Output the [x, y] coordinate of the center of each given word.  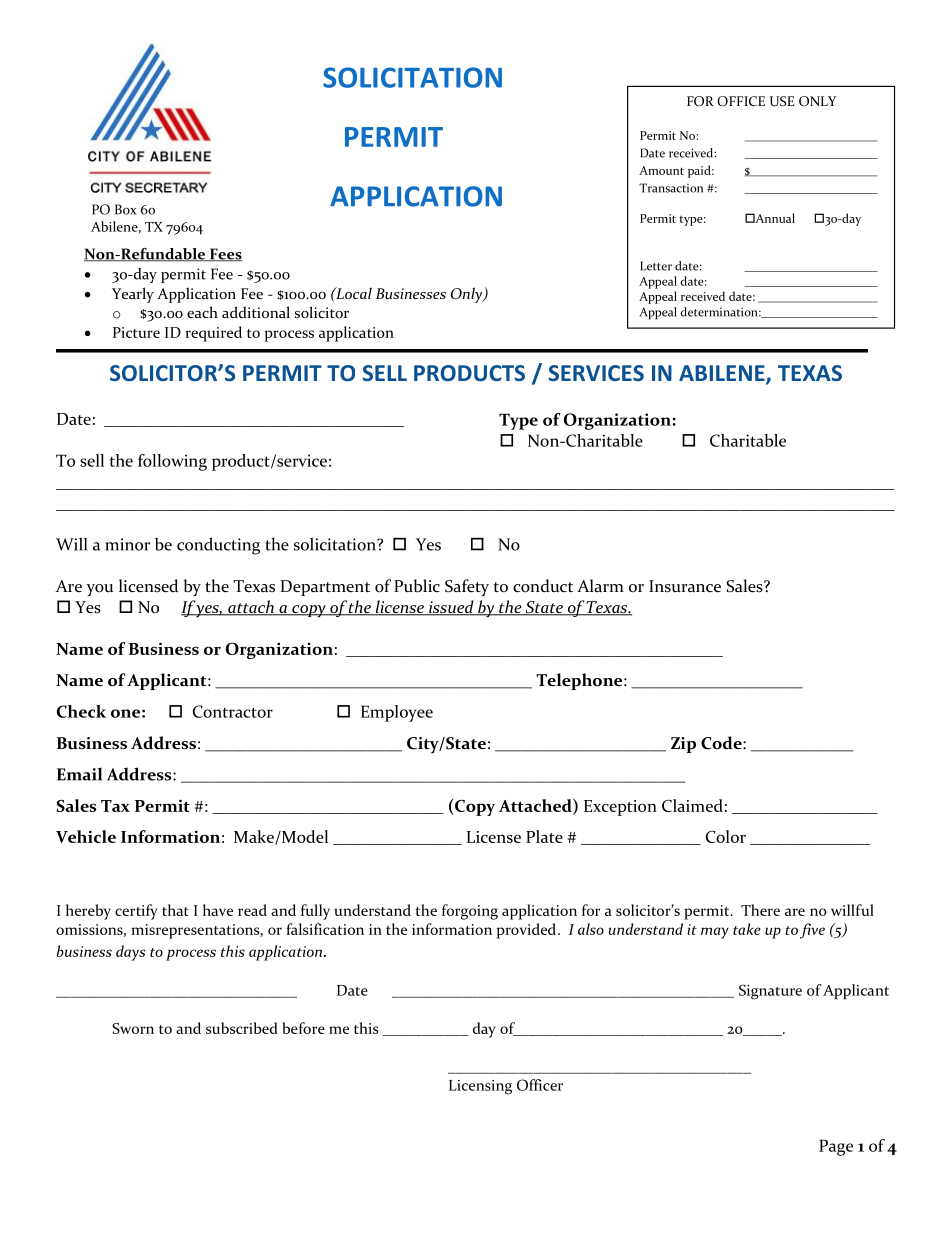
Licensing [480, 1087]
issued [451, 608]
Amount [661, 170]
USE [782, 101]
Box [125, 209]
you [99, 590]
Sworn [133, 1028]
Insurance [685, 586]
